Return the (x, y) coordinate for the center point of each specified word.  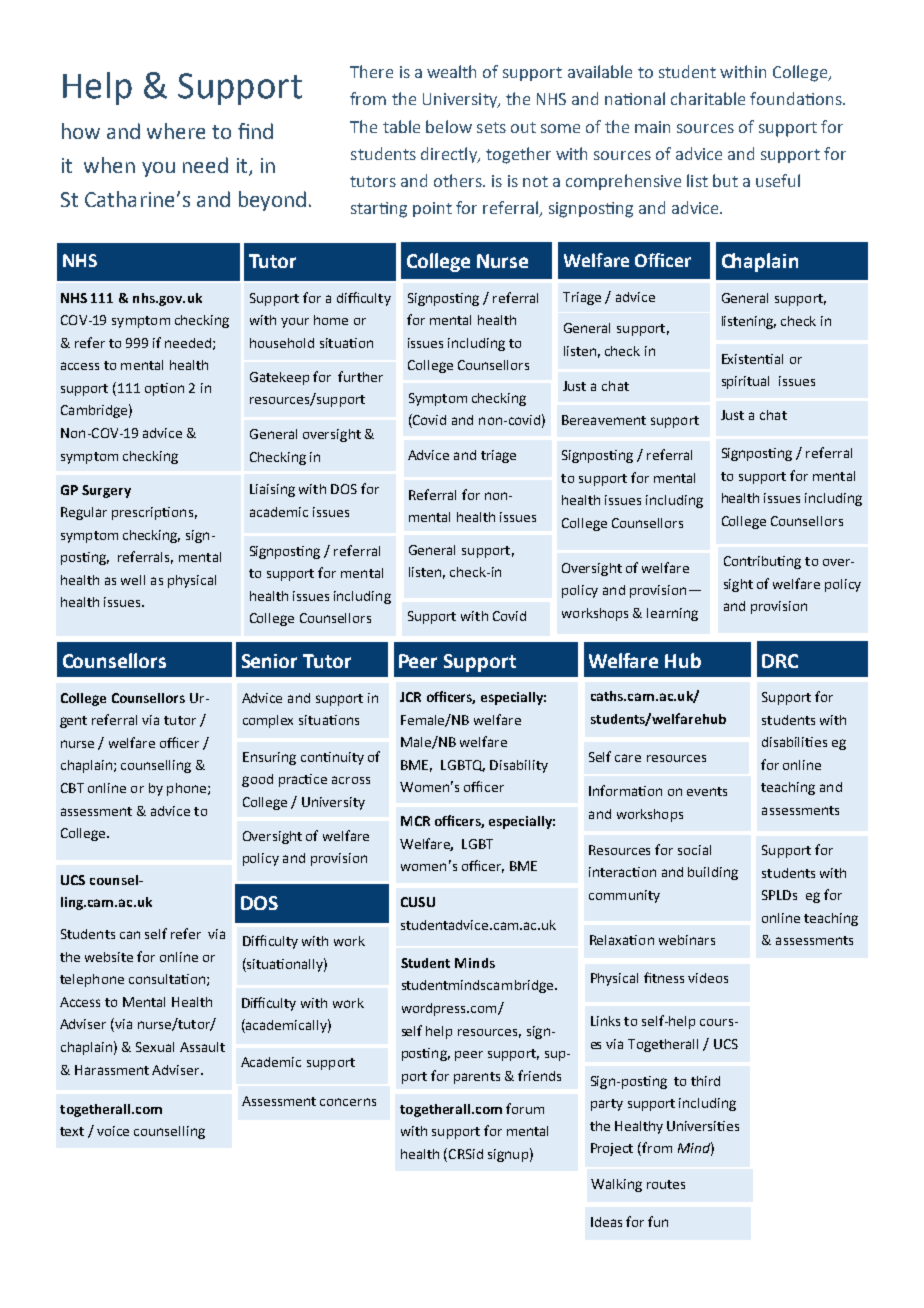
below (449, 126)
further (360, 376)
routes (666, 1184)
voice (113, 1131)
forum (525, 1108)
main (652, 127)
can (130, 935)
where (176, 131)
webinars (687, 940)
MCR (415, 821)
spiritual (745, 382)
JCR (410, 697)
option (164, 389)
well (133, 580)
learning (672, 614)
